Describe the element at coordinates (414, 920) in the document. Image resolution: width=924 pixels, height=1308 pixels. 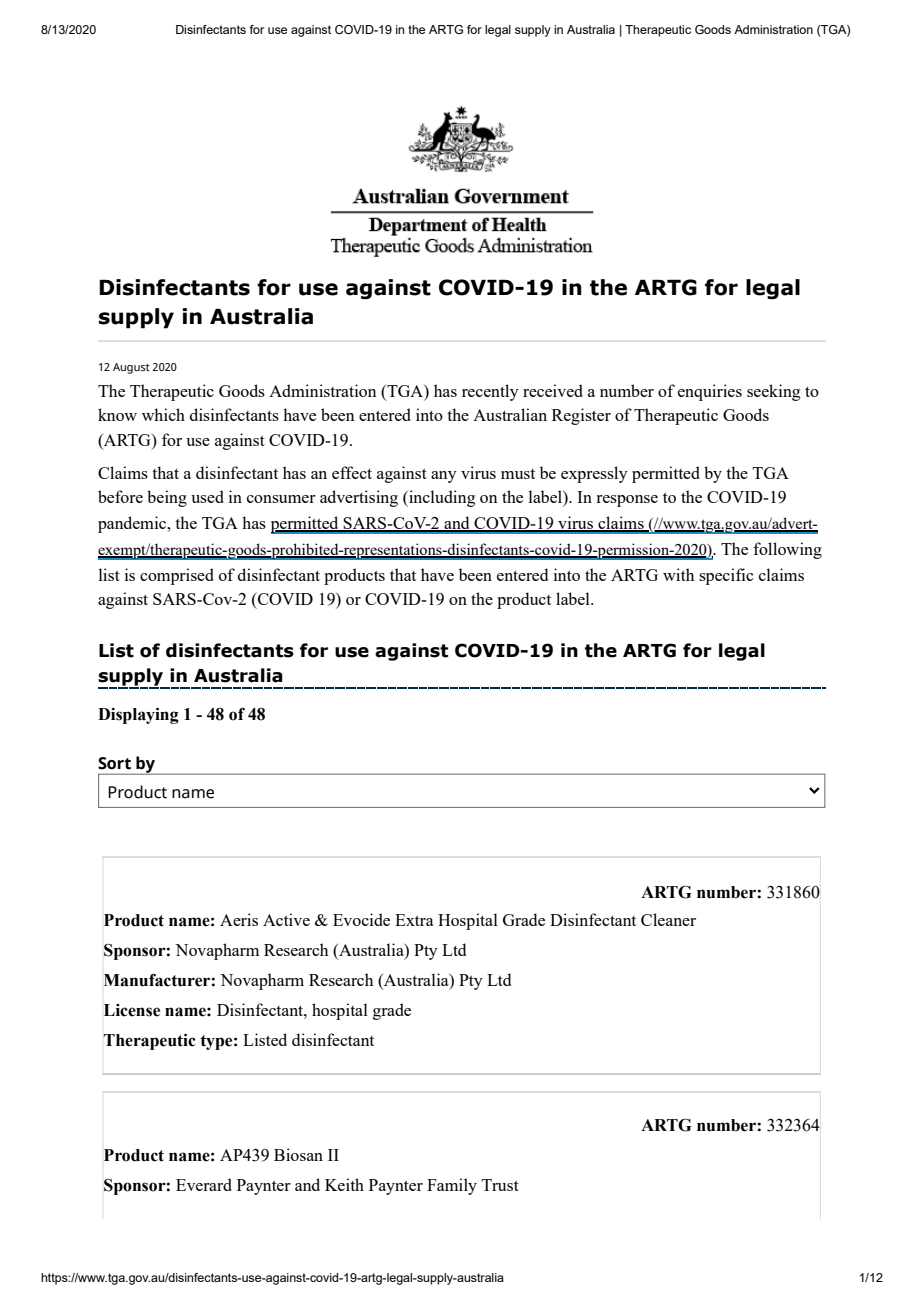
I see `Extra` at that location.
